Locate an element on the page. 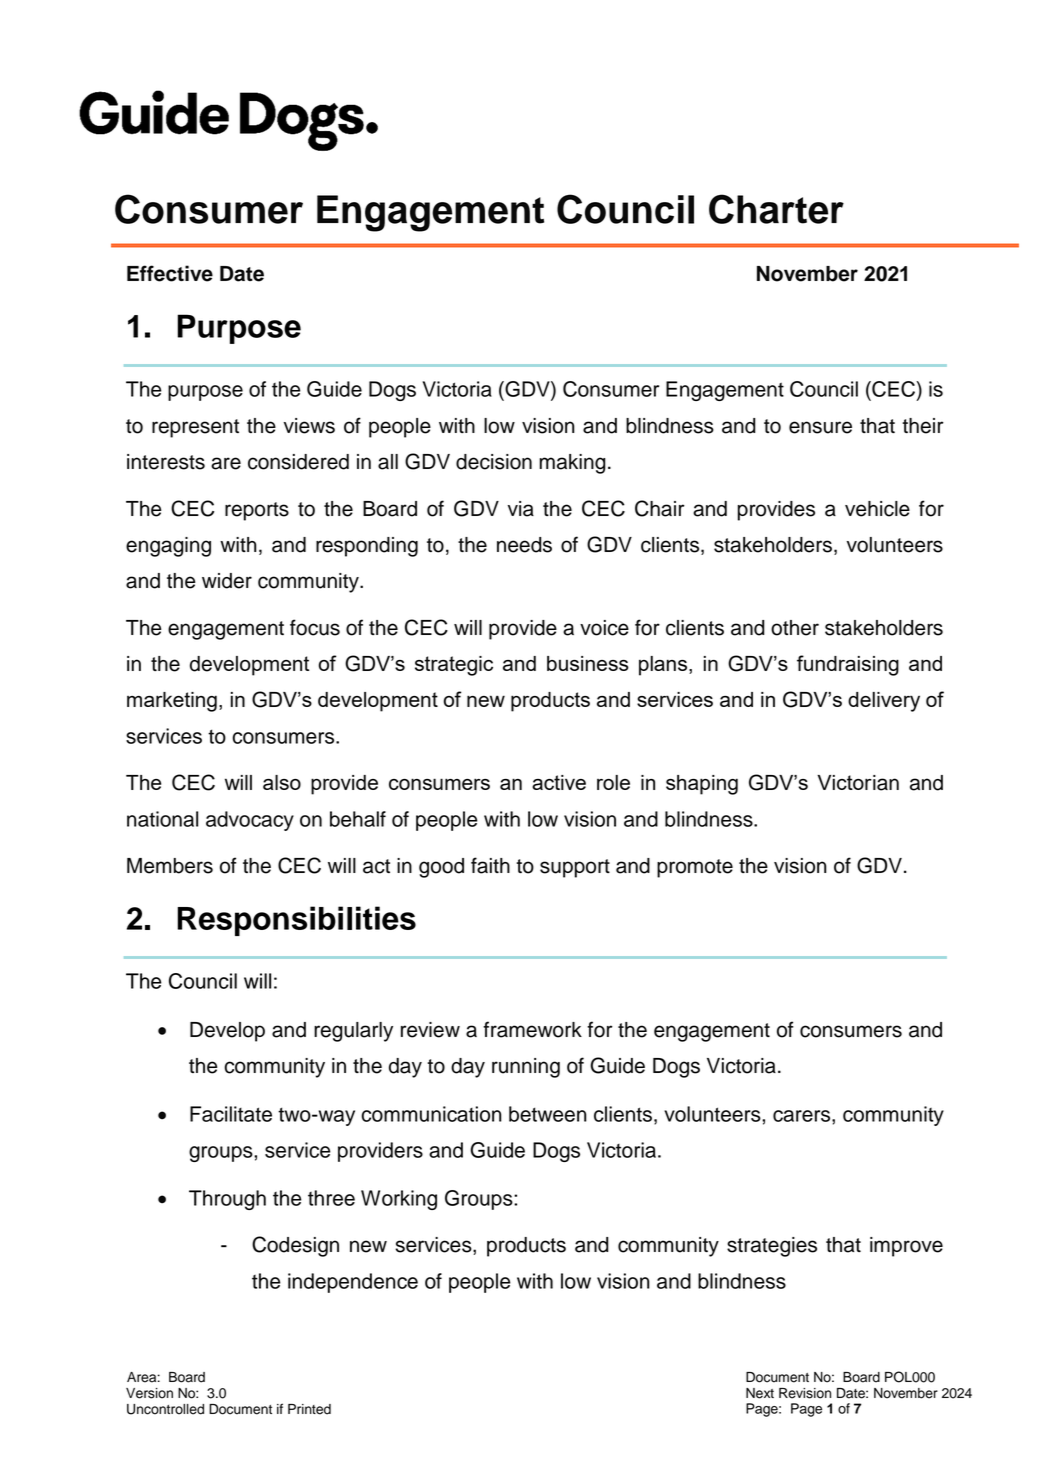  Effective is located at coordinates (170, 273).
